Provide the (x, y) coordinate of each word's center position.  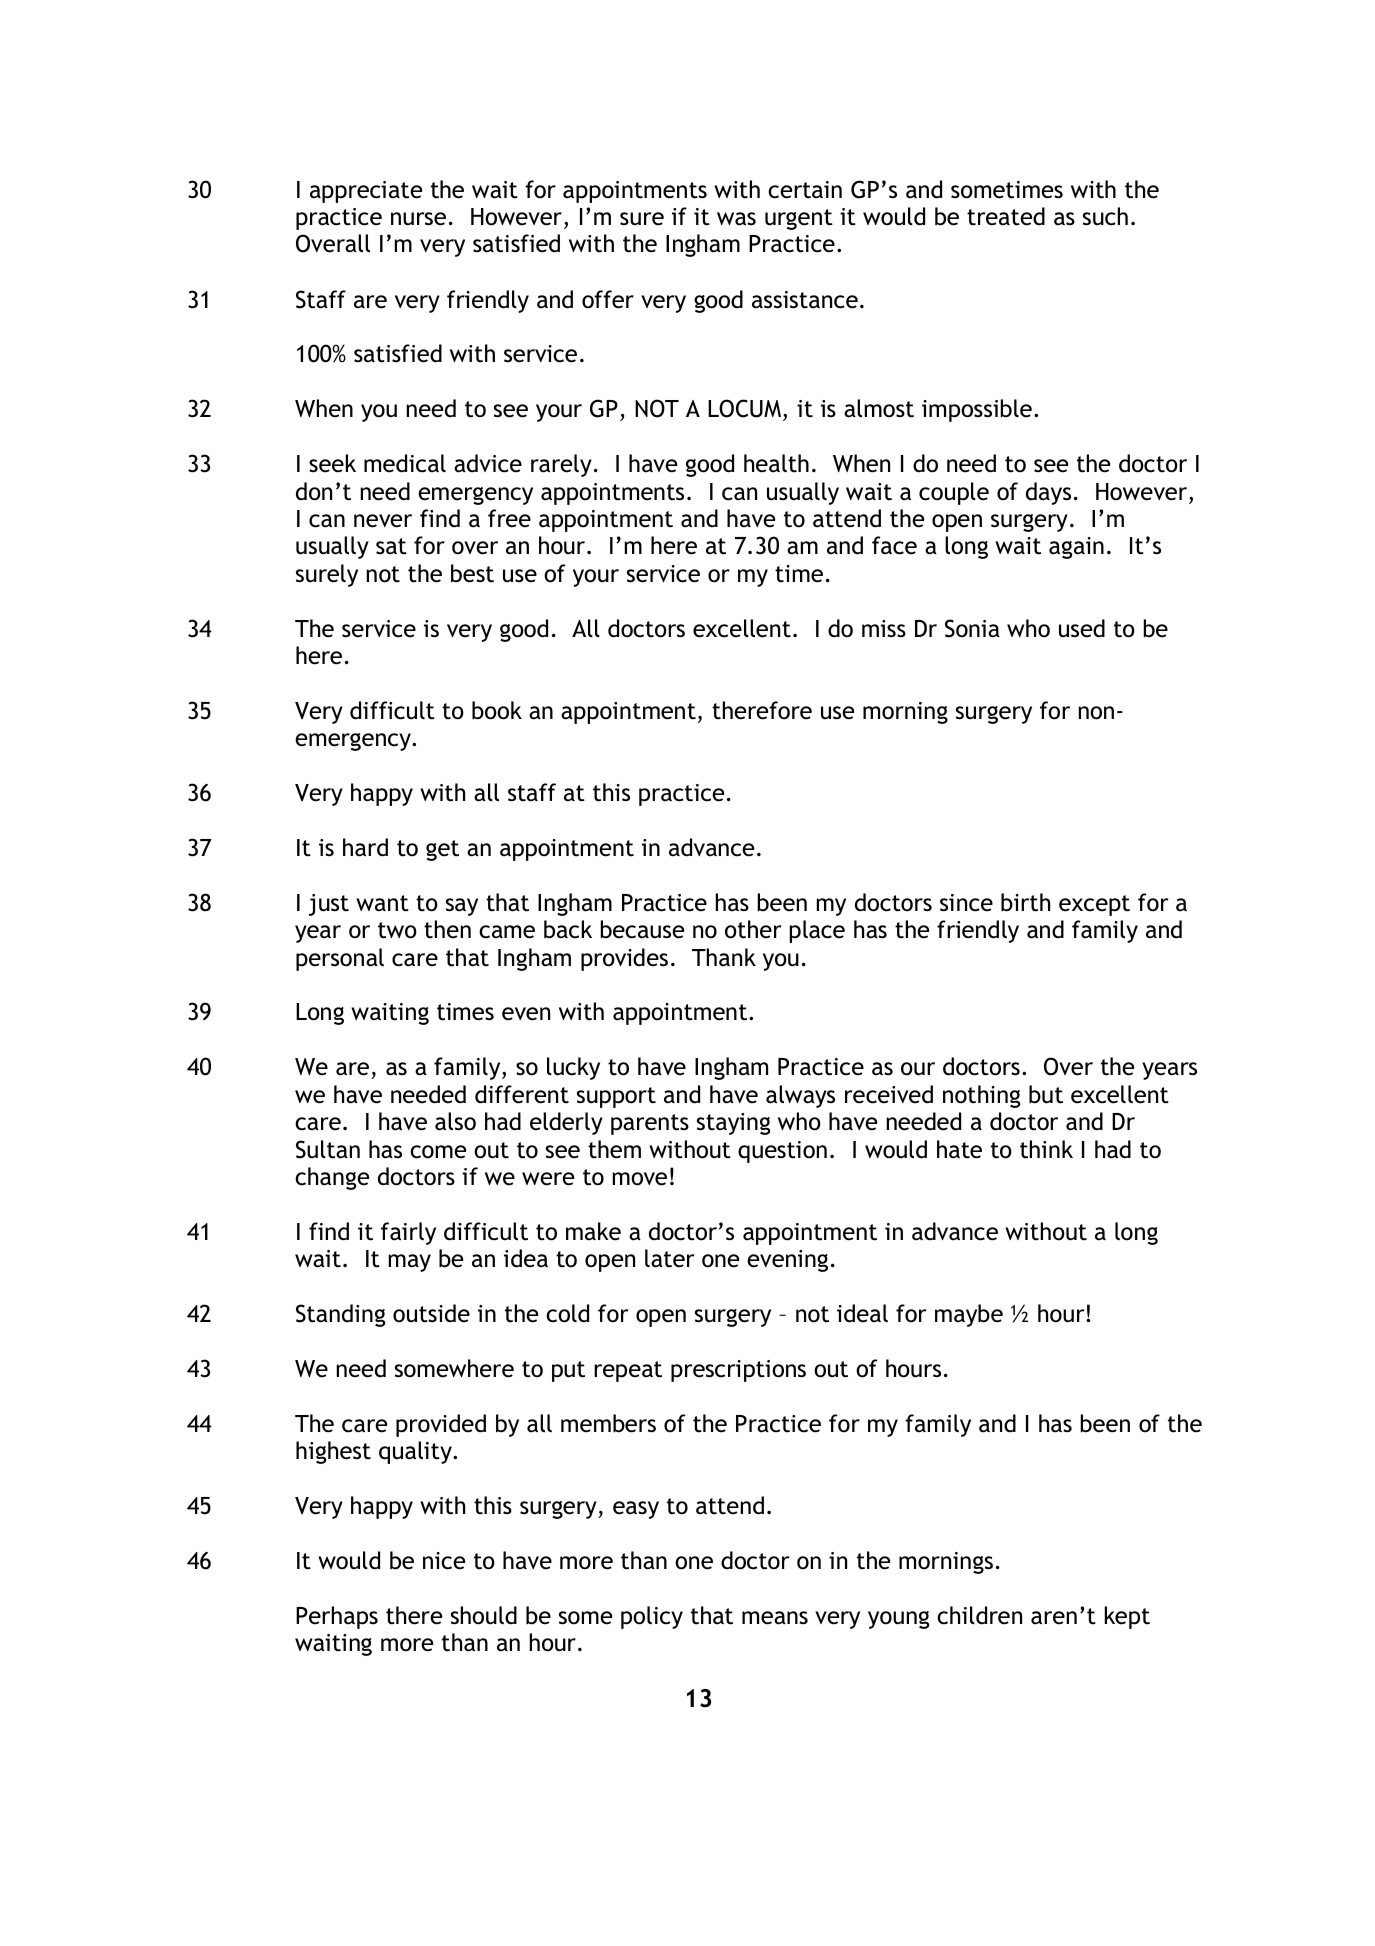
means (775, 1618)
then (447, 929)
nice (444, 1561)
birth (1025, 902)
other (753, 929)
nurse (418, 219)
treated (1006, 216)
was (736, 219)
